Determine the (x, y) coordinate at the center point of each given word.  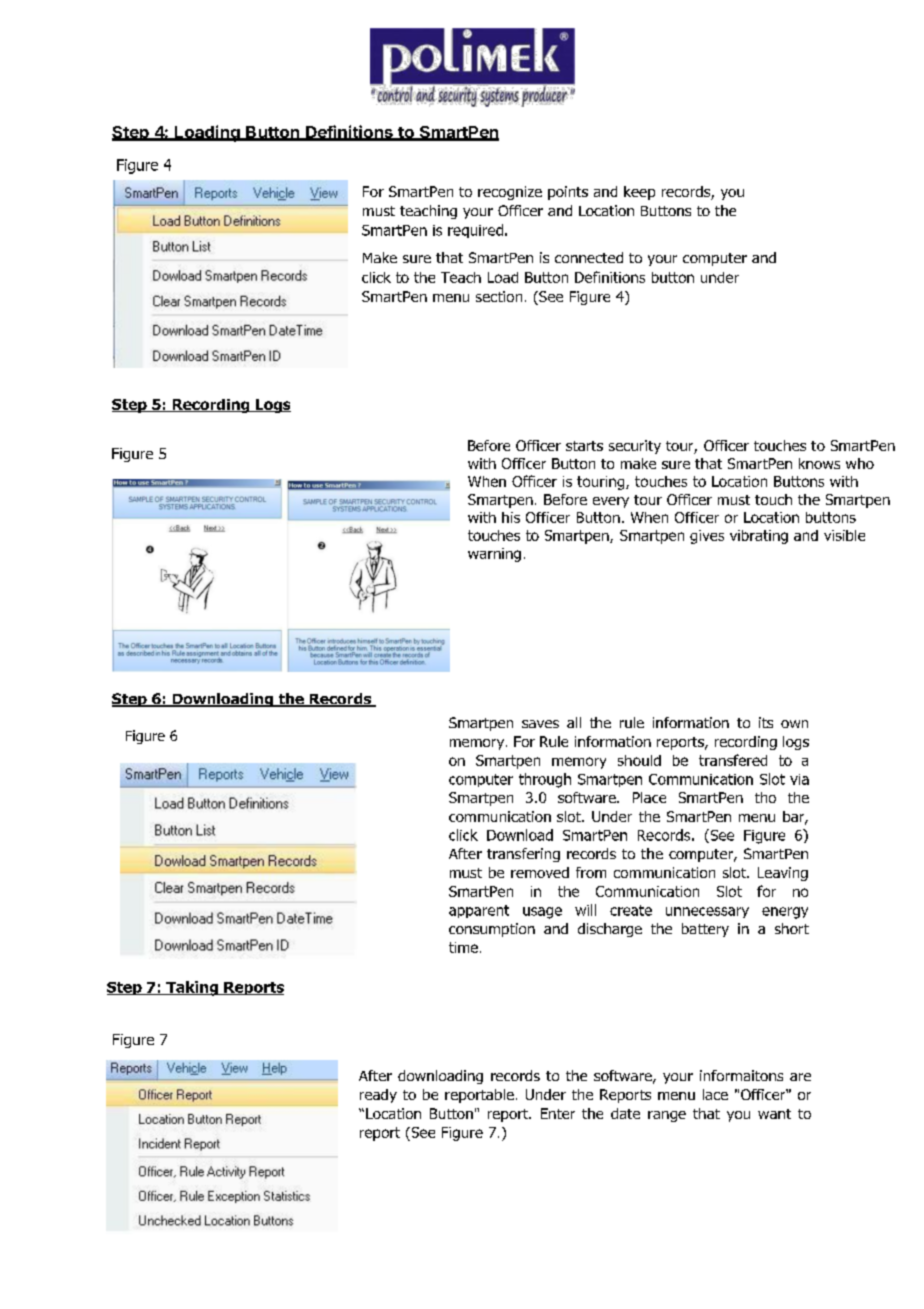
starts (584, 446)
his (511, 517)
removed (540, 872)
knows (819, 463)
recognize (510, 193)
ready (378, 1096)
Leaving (783, 874)
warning (494, 555)
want (774, 1114)
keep (639, 193)
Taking (192, 988)
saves (540, 724)
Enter (558, 1113)
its (766, 722)
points (568, 193)
